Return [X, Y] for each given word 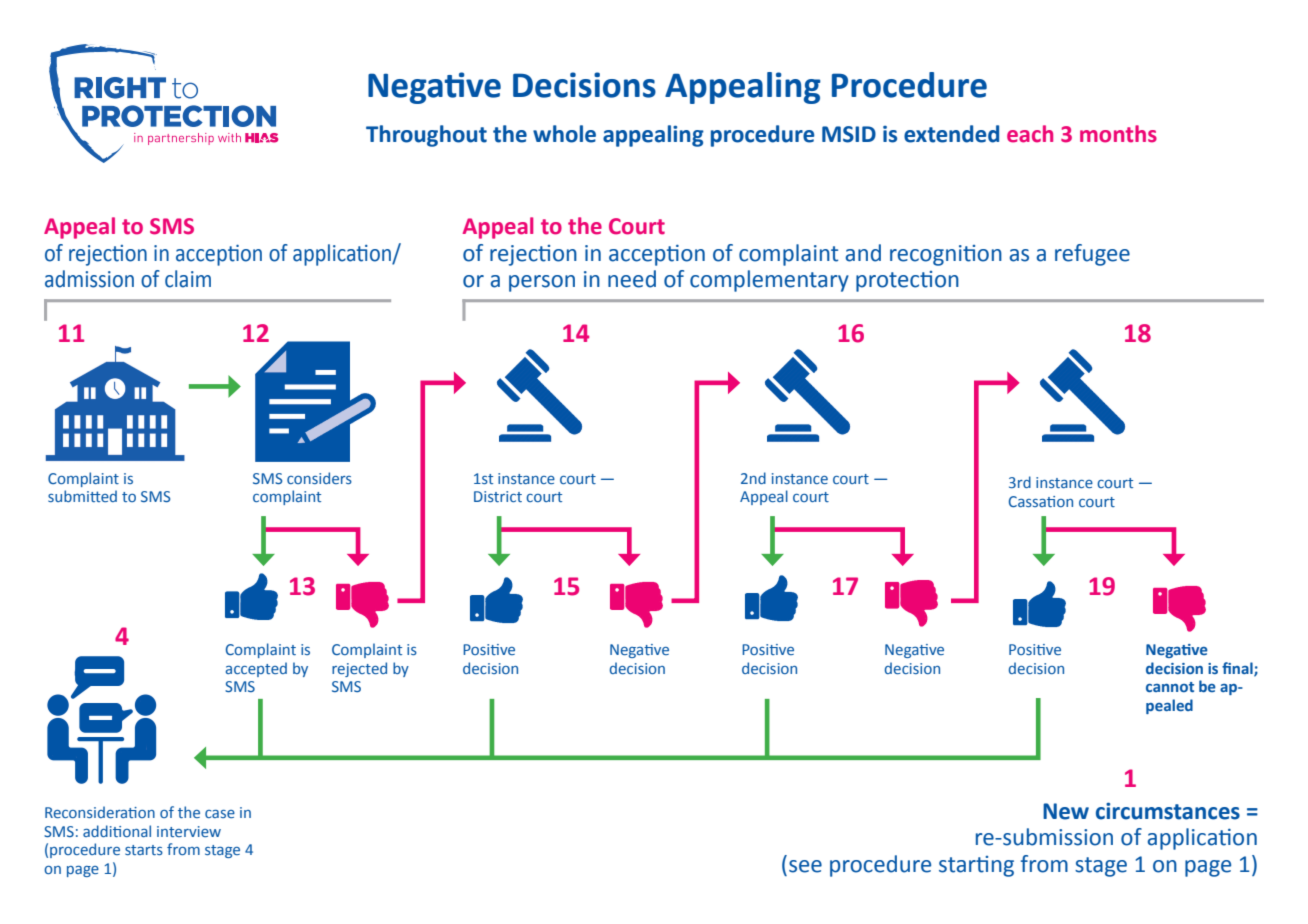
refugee [1092, 255]
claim [188, 279]
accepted [256, 669]
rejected [359, 669]
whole [564, 134]
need [632, 279]
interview [189, 831]
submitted [82, 496]
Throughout [426, 136]
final [1238, 669]
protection [907, 281]
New [1066, 811]
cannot [1170, 687]
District [498, 496]
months [1118, 134]
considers [319, 478]
